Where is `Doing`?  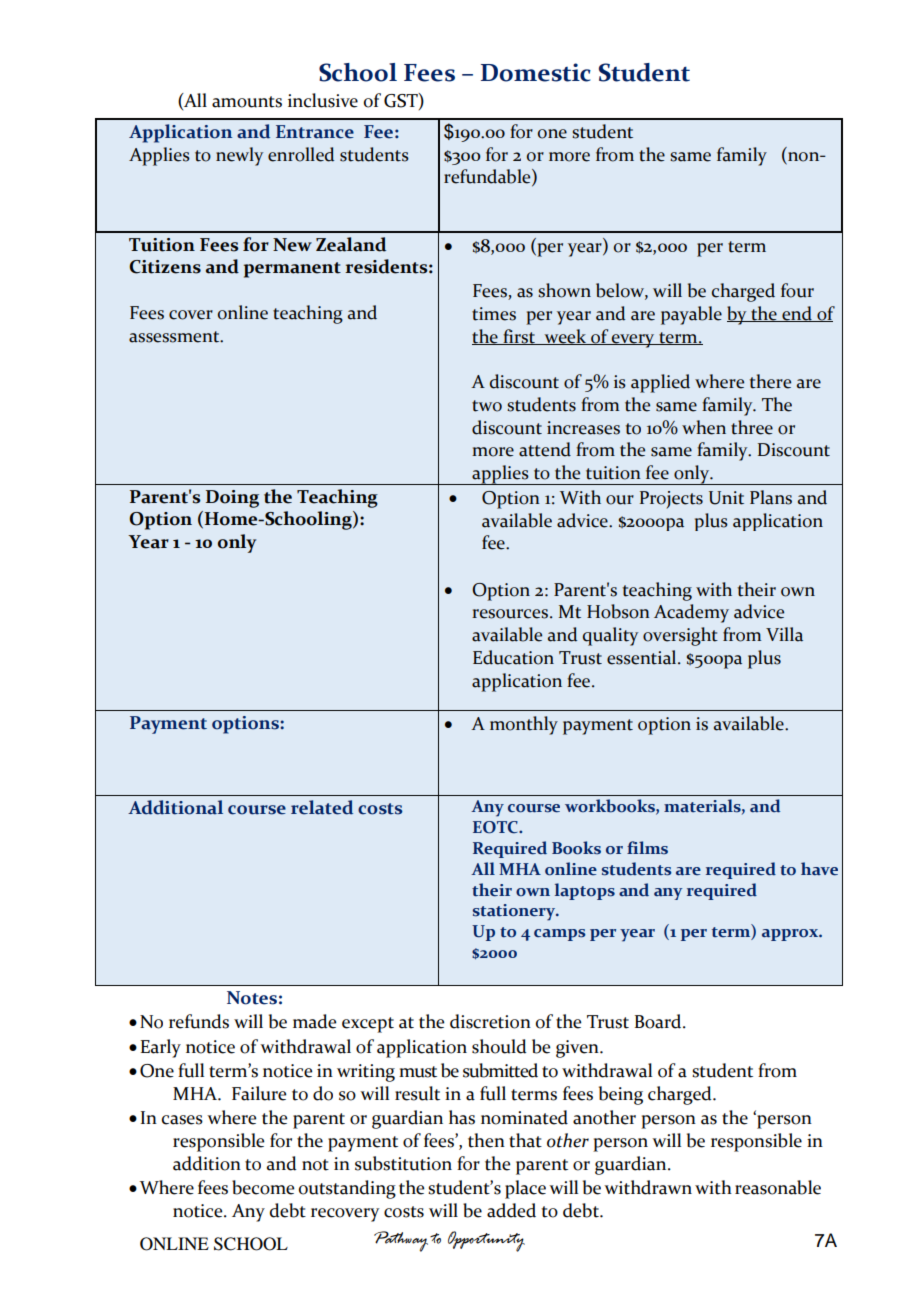 Doing is located at coordinates (232, 499).
